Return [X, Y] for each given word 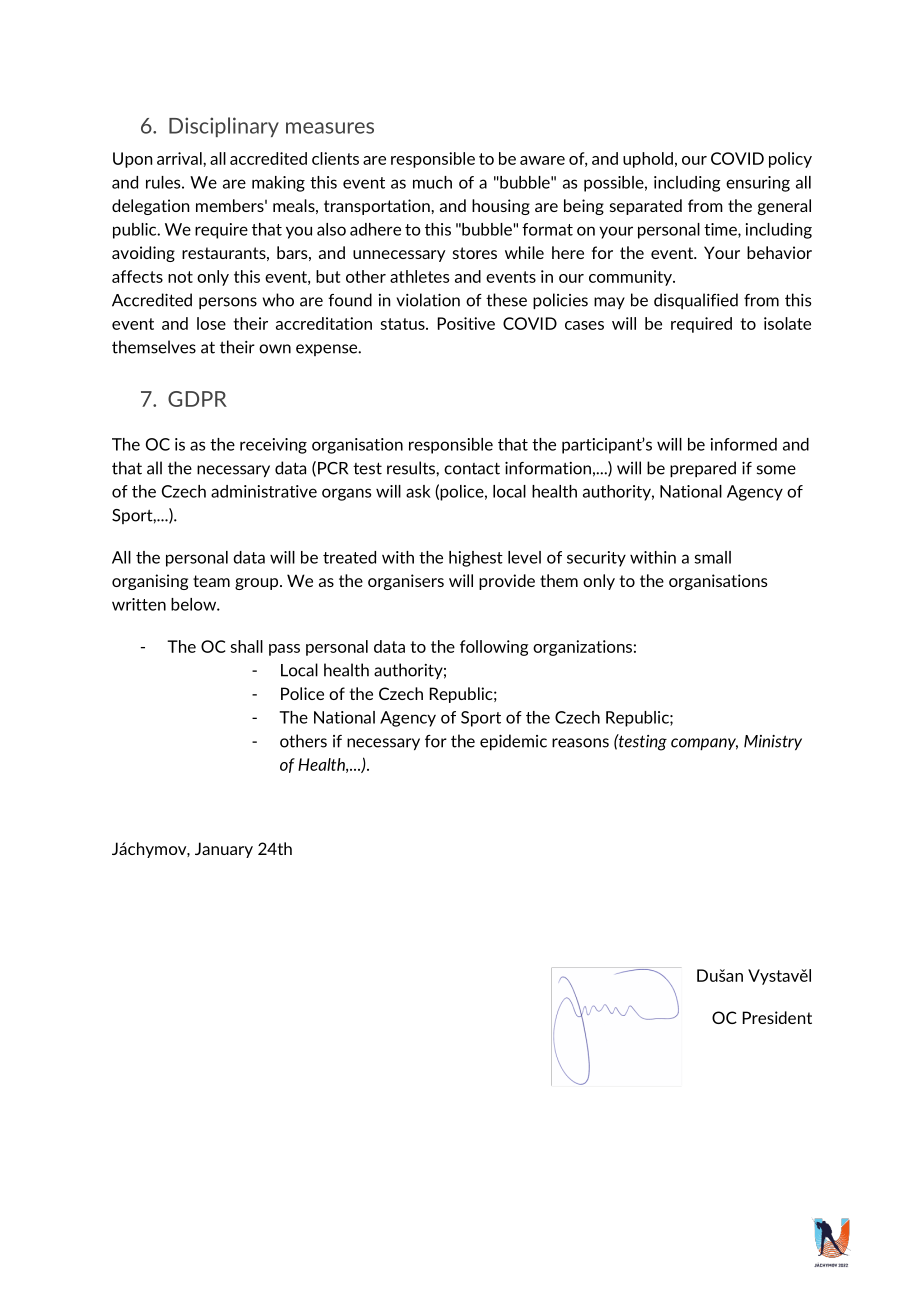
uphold [648, 160]
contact [472, 469]
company [704, 744]
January [224, 850]
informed [744, 444]
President [777, 1017]
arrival [180, 158]
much [432, 182]
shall [247, 646]
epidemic [513, 742]
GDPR [197, 399]
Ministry [773, 742]
